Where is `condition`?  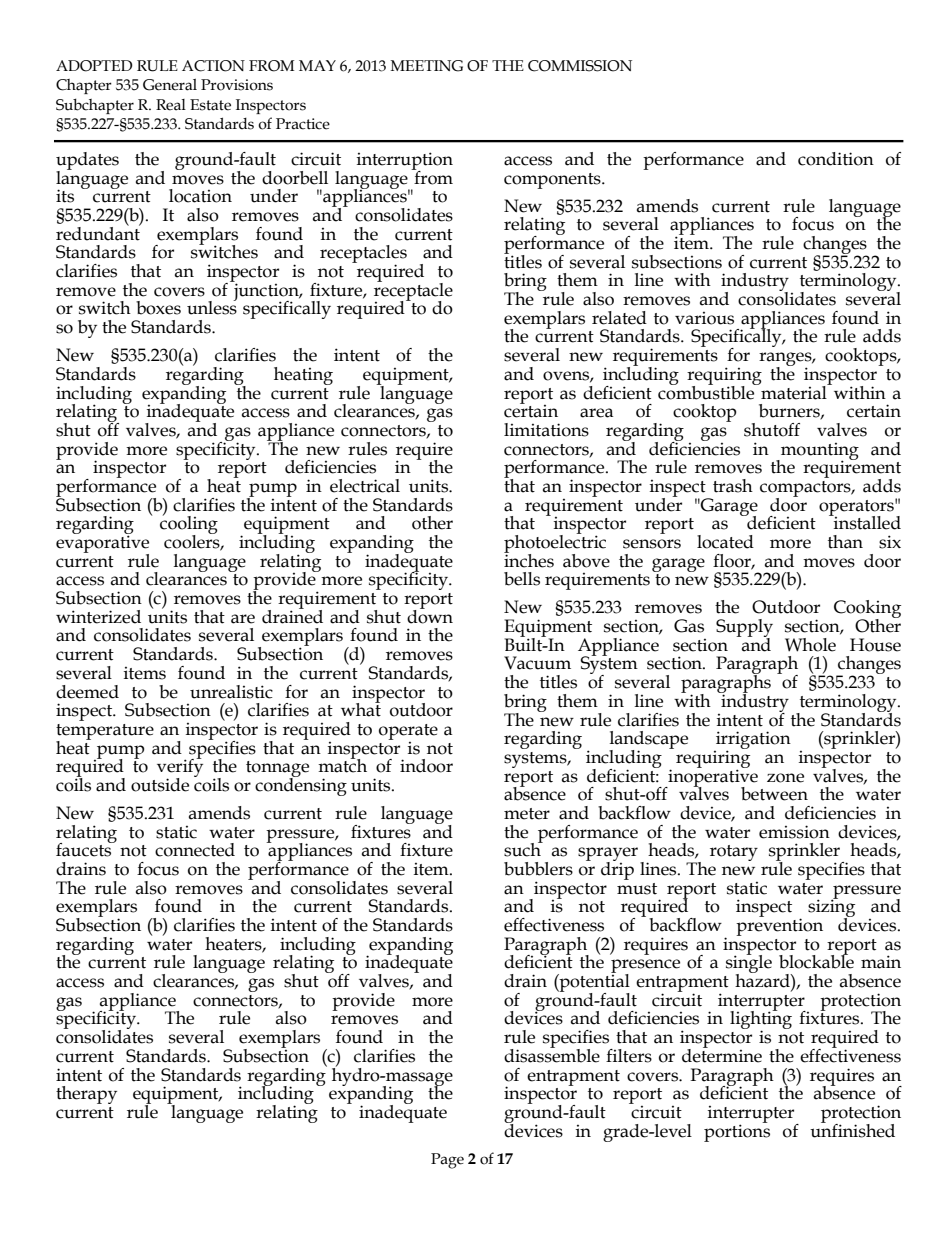
condition is located at coordinates (836, 159).
